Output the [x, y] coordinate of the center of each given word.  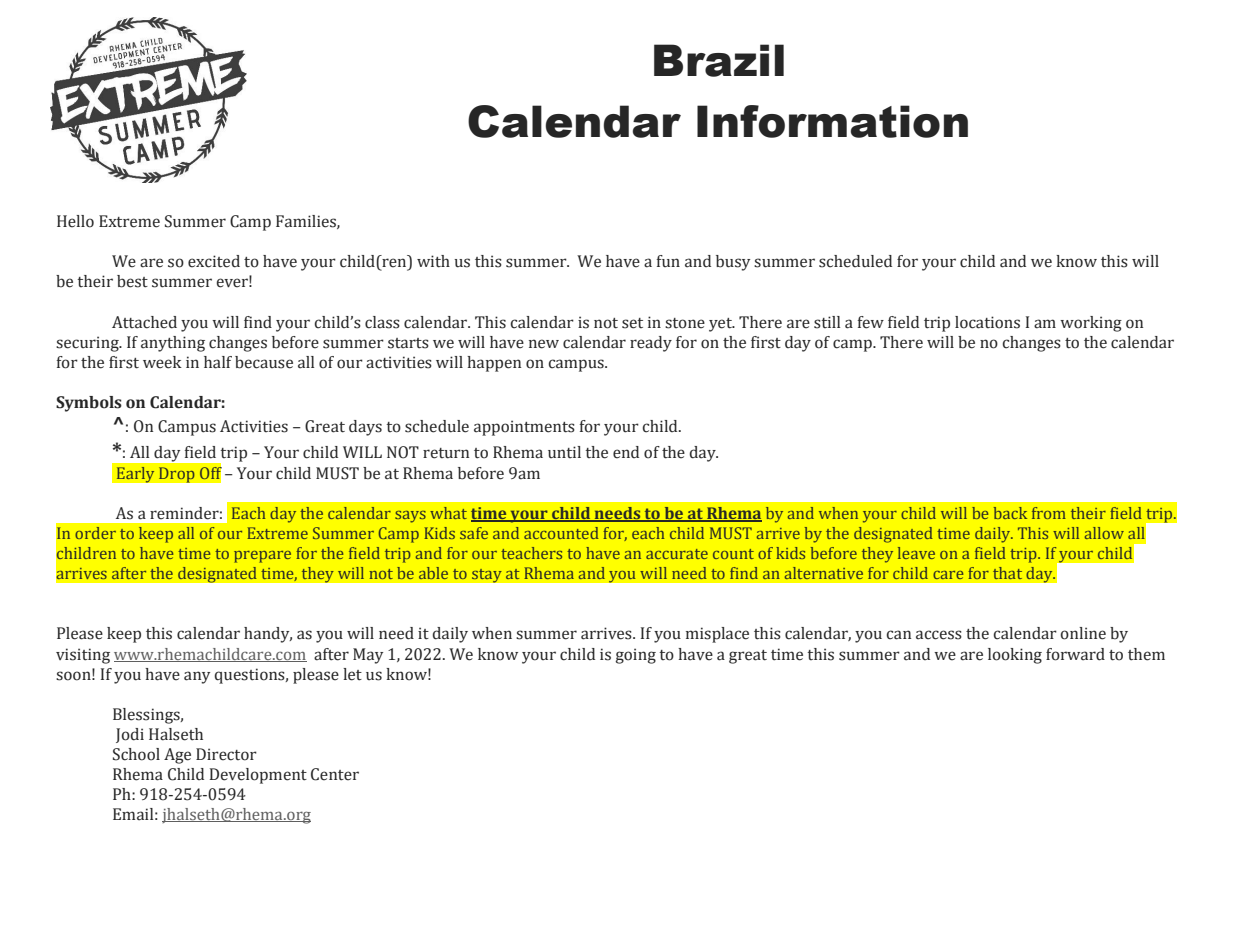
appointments [524, 428]
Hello [75, 221]
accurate [677, 554]
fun [668, 261]
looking [1015, 656]
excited [214, 261]
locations [987, 322]
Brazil [719, 60]
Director [226, 754]
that [1007, 573]
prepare [262, 557]
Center [335, 774]
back [1010, 513]
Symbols [89, 404]
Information [832, 121]
